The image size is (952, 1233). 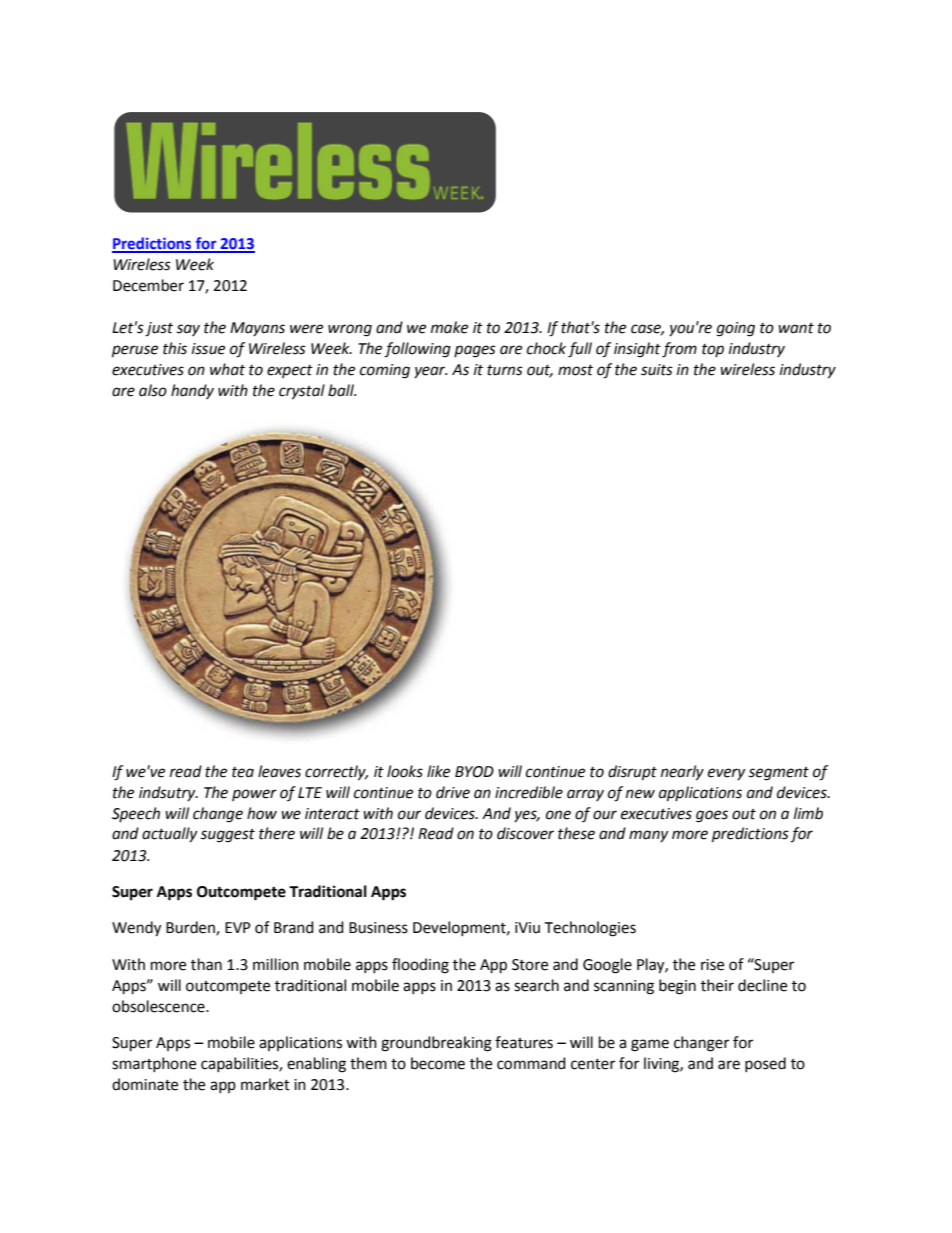 What do you see at coordinates (474, 772) in the document?
I see `BYOD` at bounding box center [474, 772].
